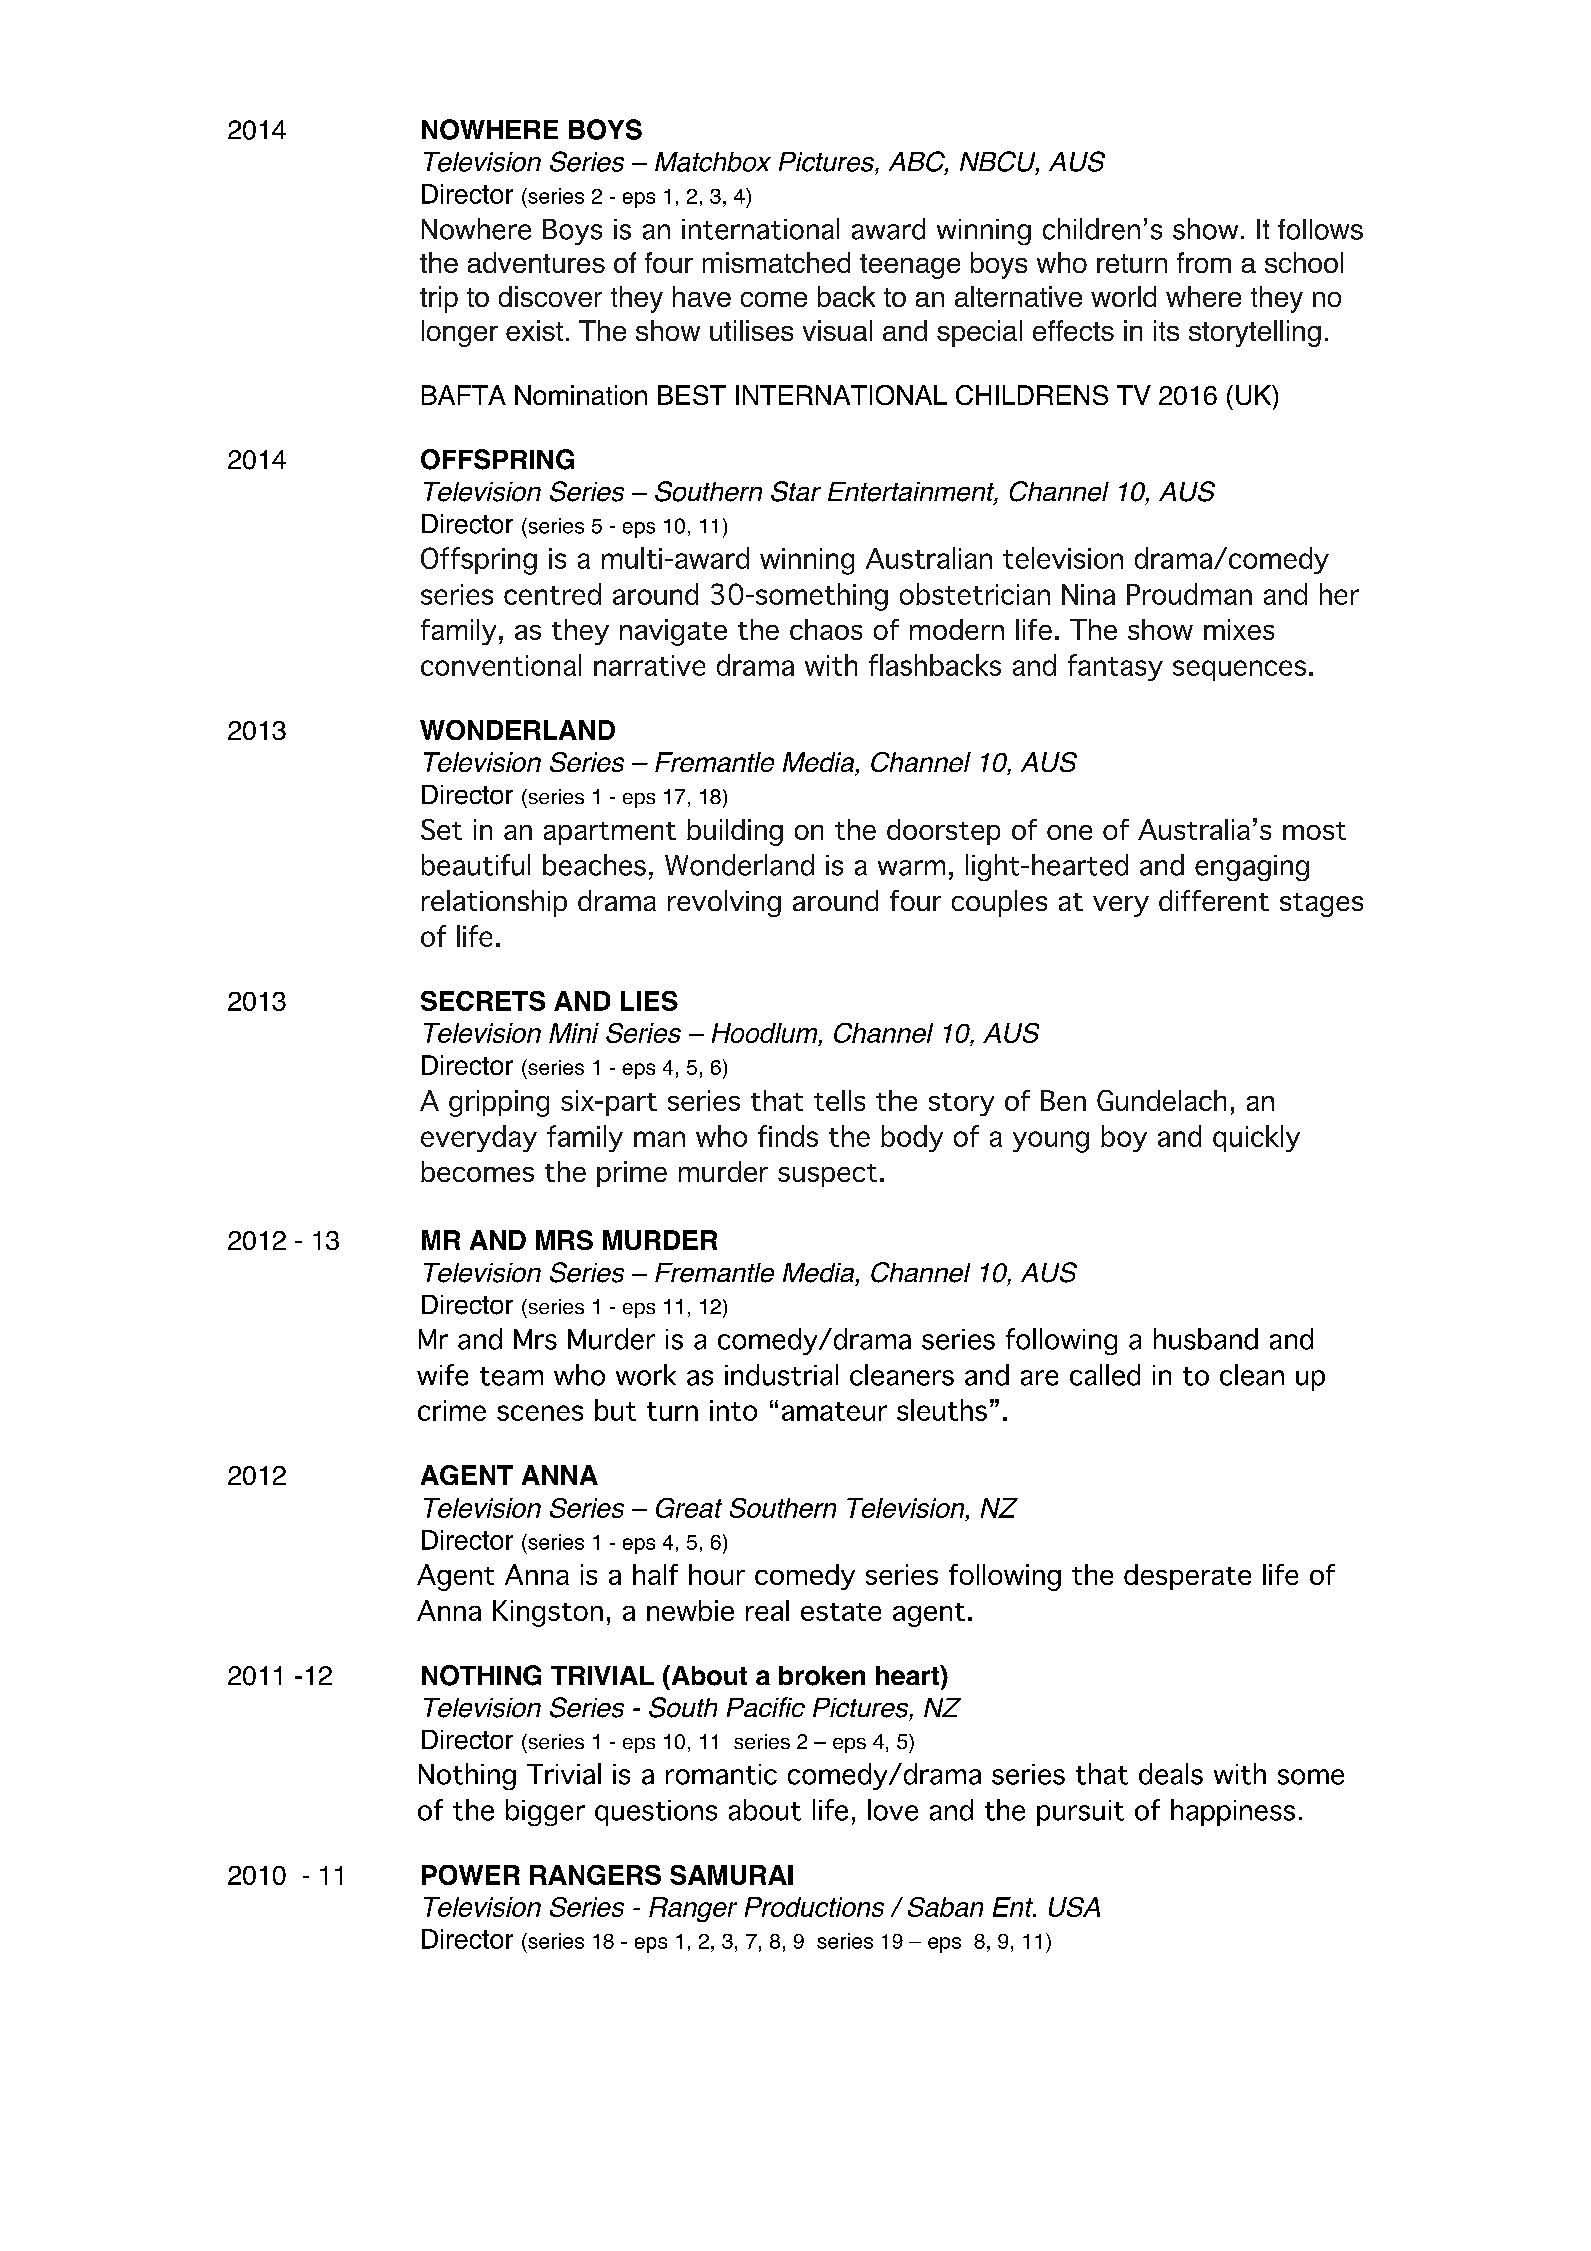 The width and height of the image is (1591, 2251). Describe the element at coordinates (839, 1100) in the image. I see `tells` at that location.
